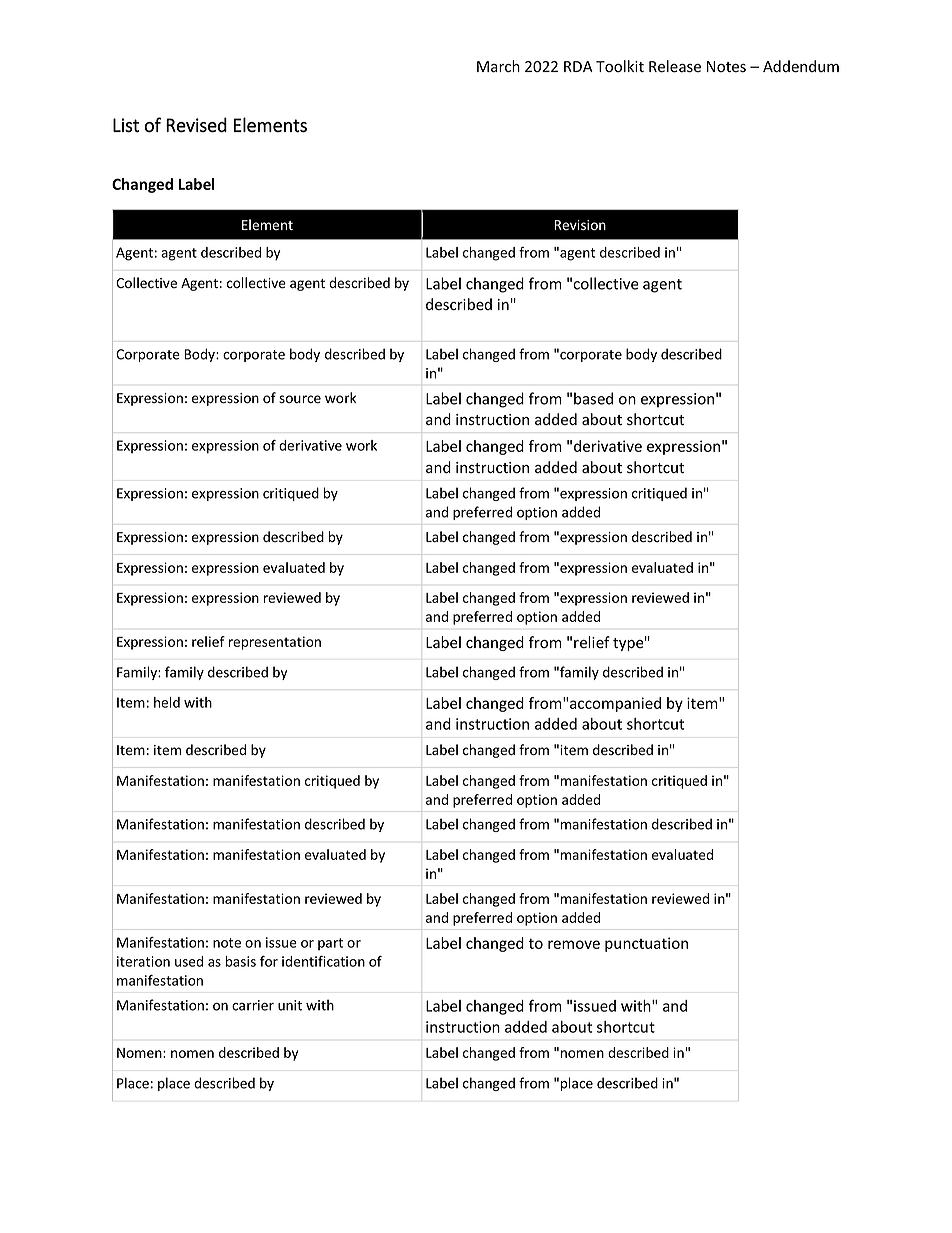 This screenshot has height=1233, width=952. I want to click on Revision, so click(580, 225).
